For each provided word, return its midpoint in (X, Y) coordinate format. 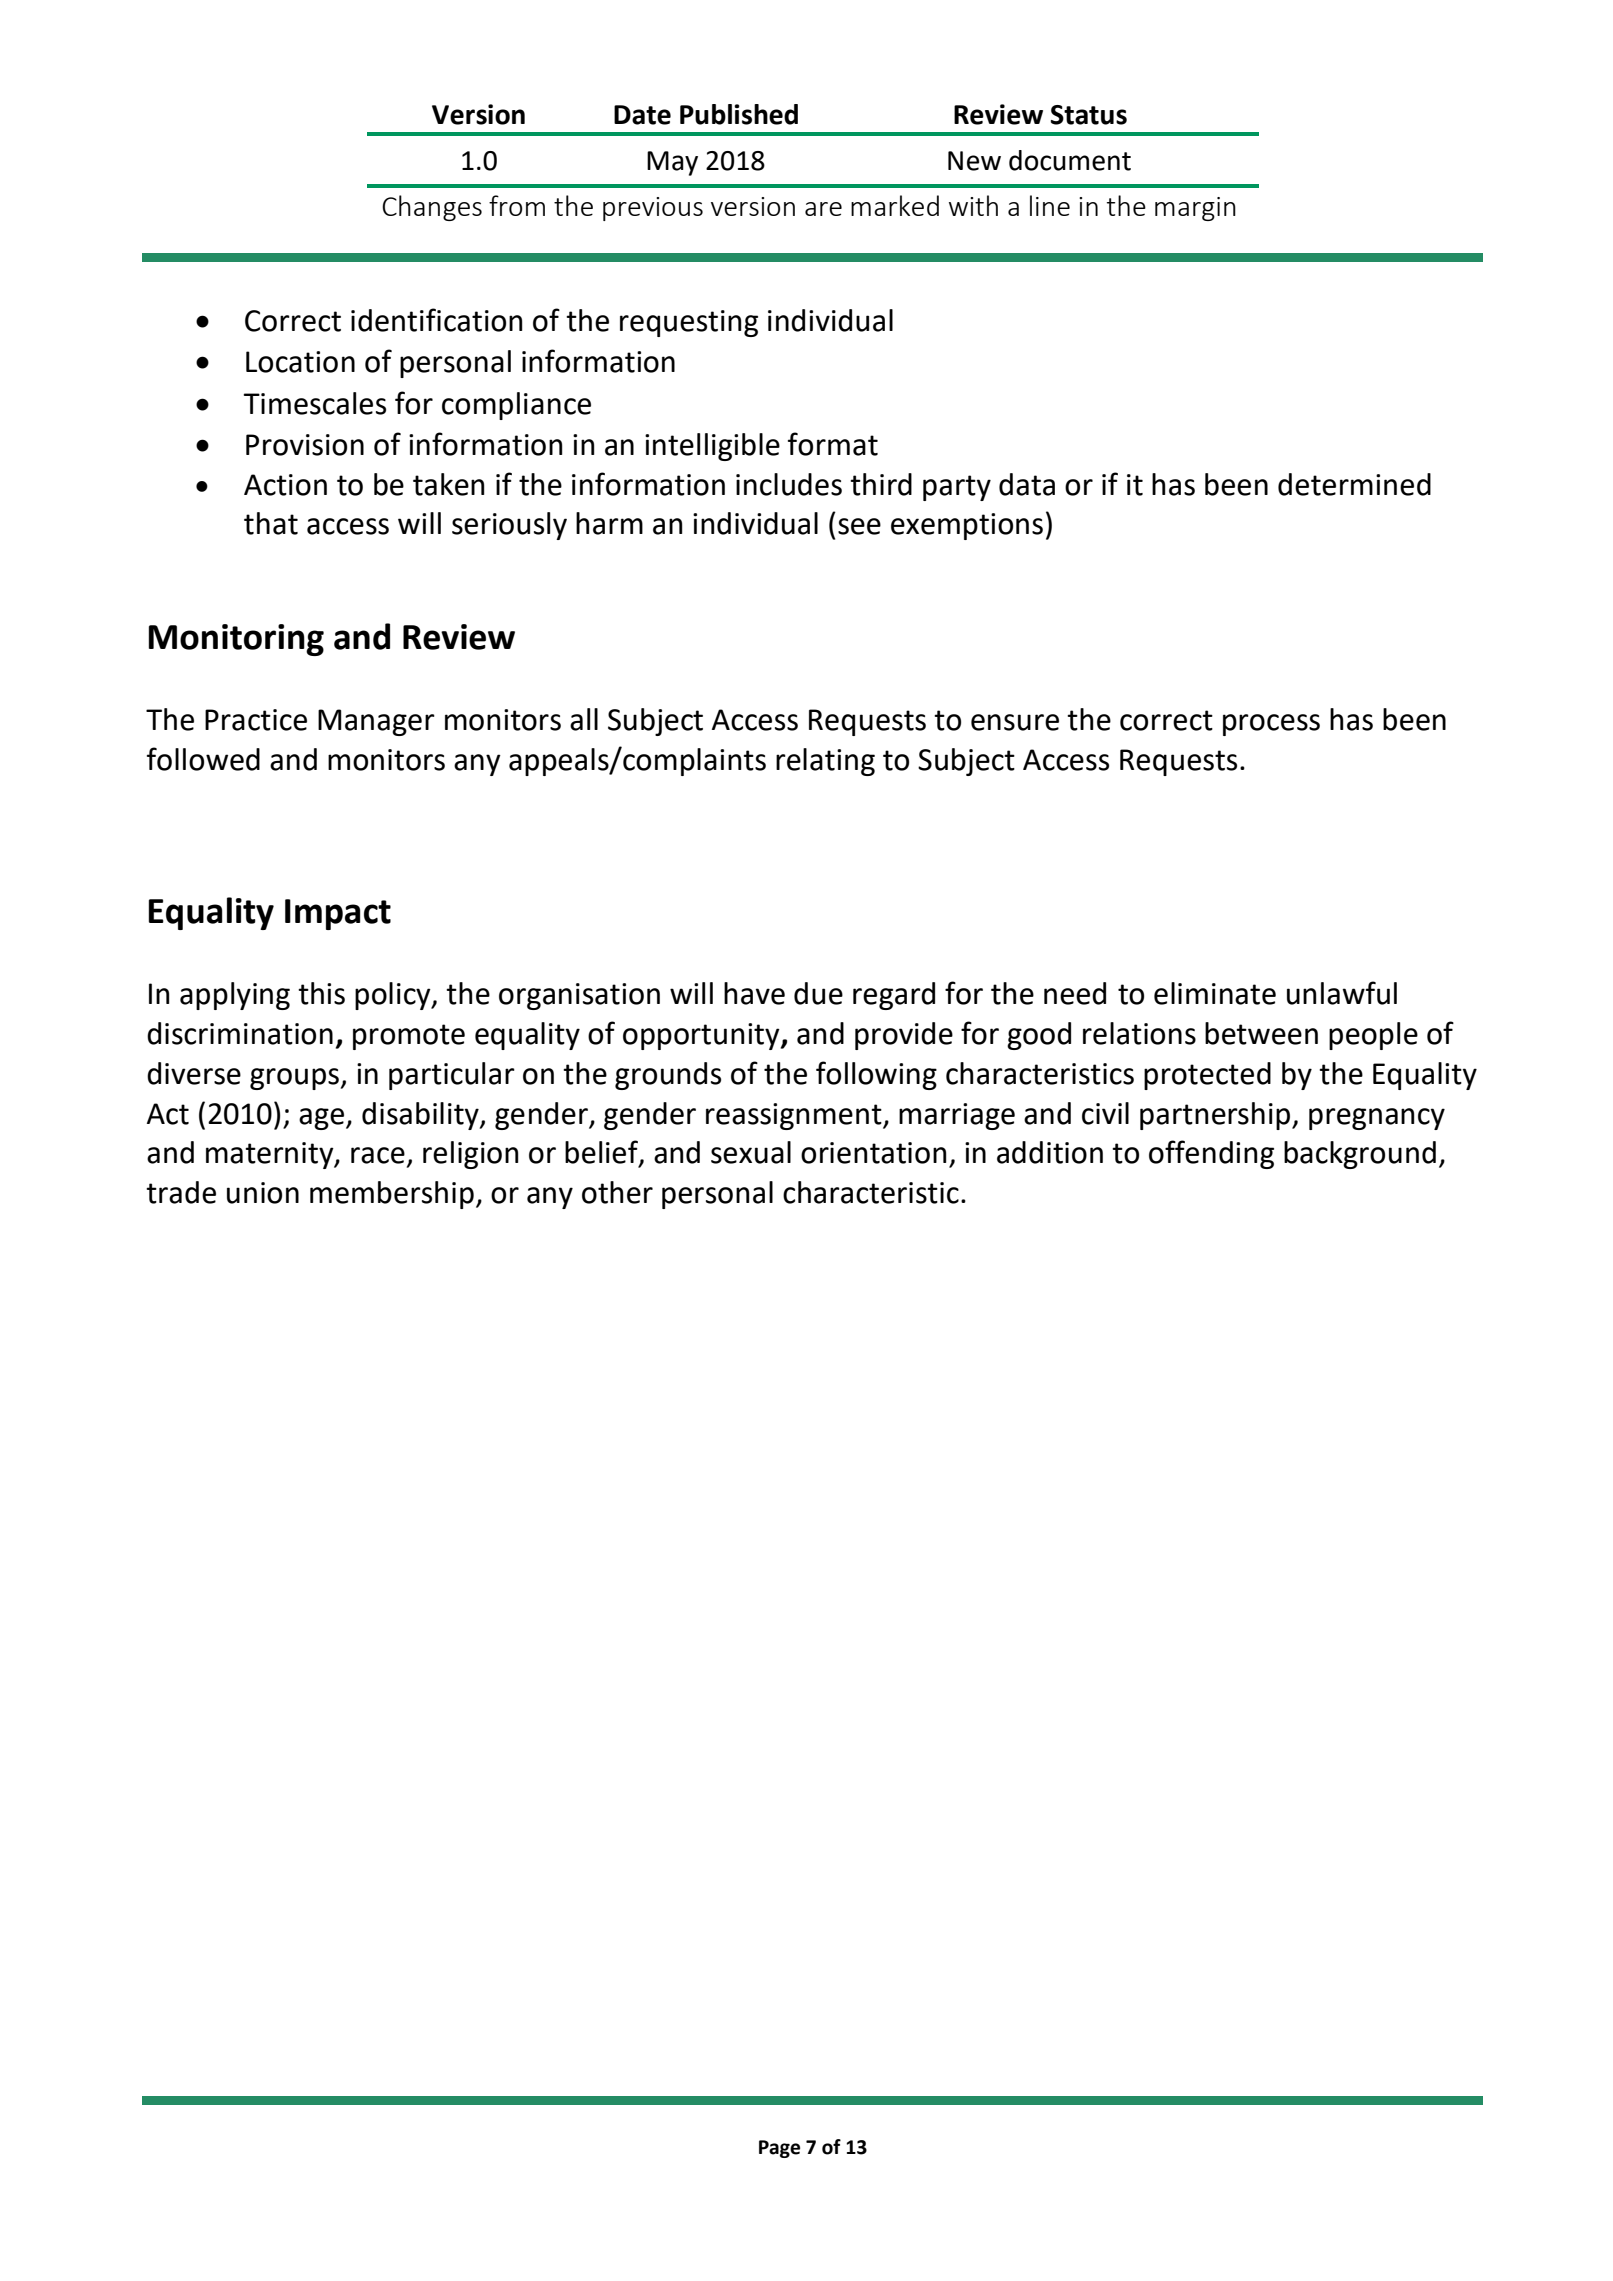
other (617, 1192)
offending (1211, 1154)
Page (779, 2149)
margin (1195, 209)
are (823, 209)
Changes (432, 208)
